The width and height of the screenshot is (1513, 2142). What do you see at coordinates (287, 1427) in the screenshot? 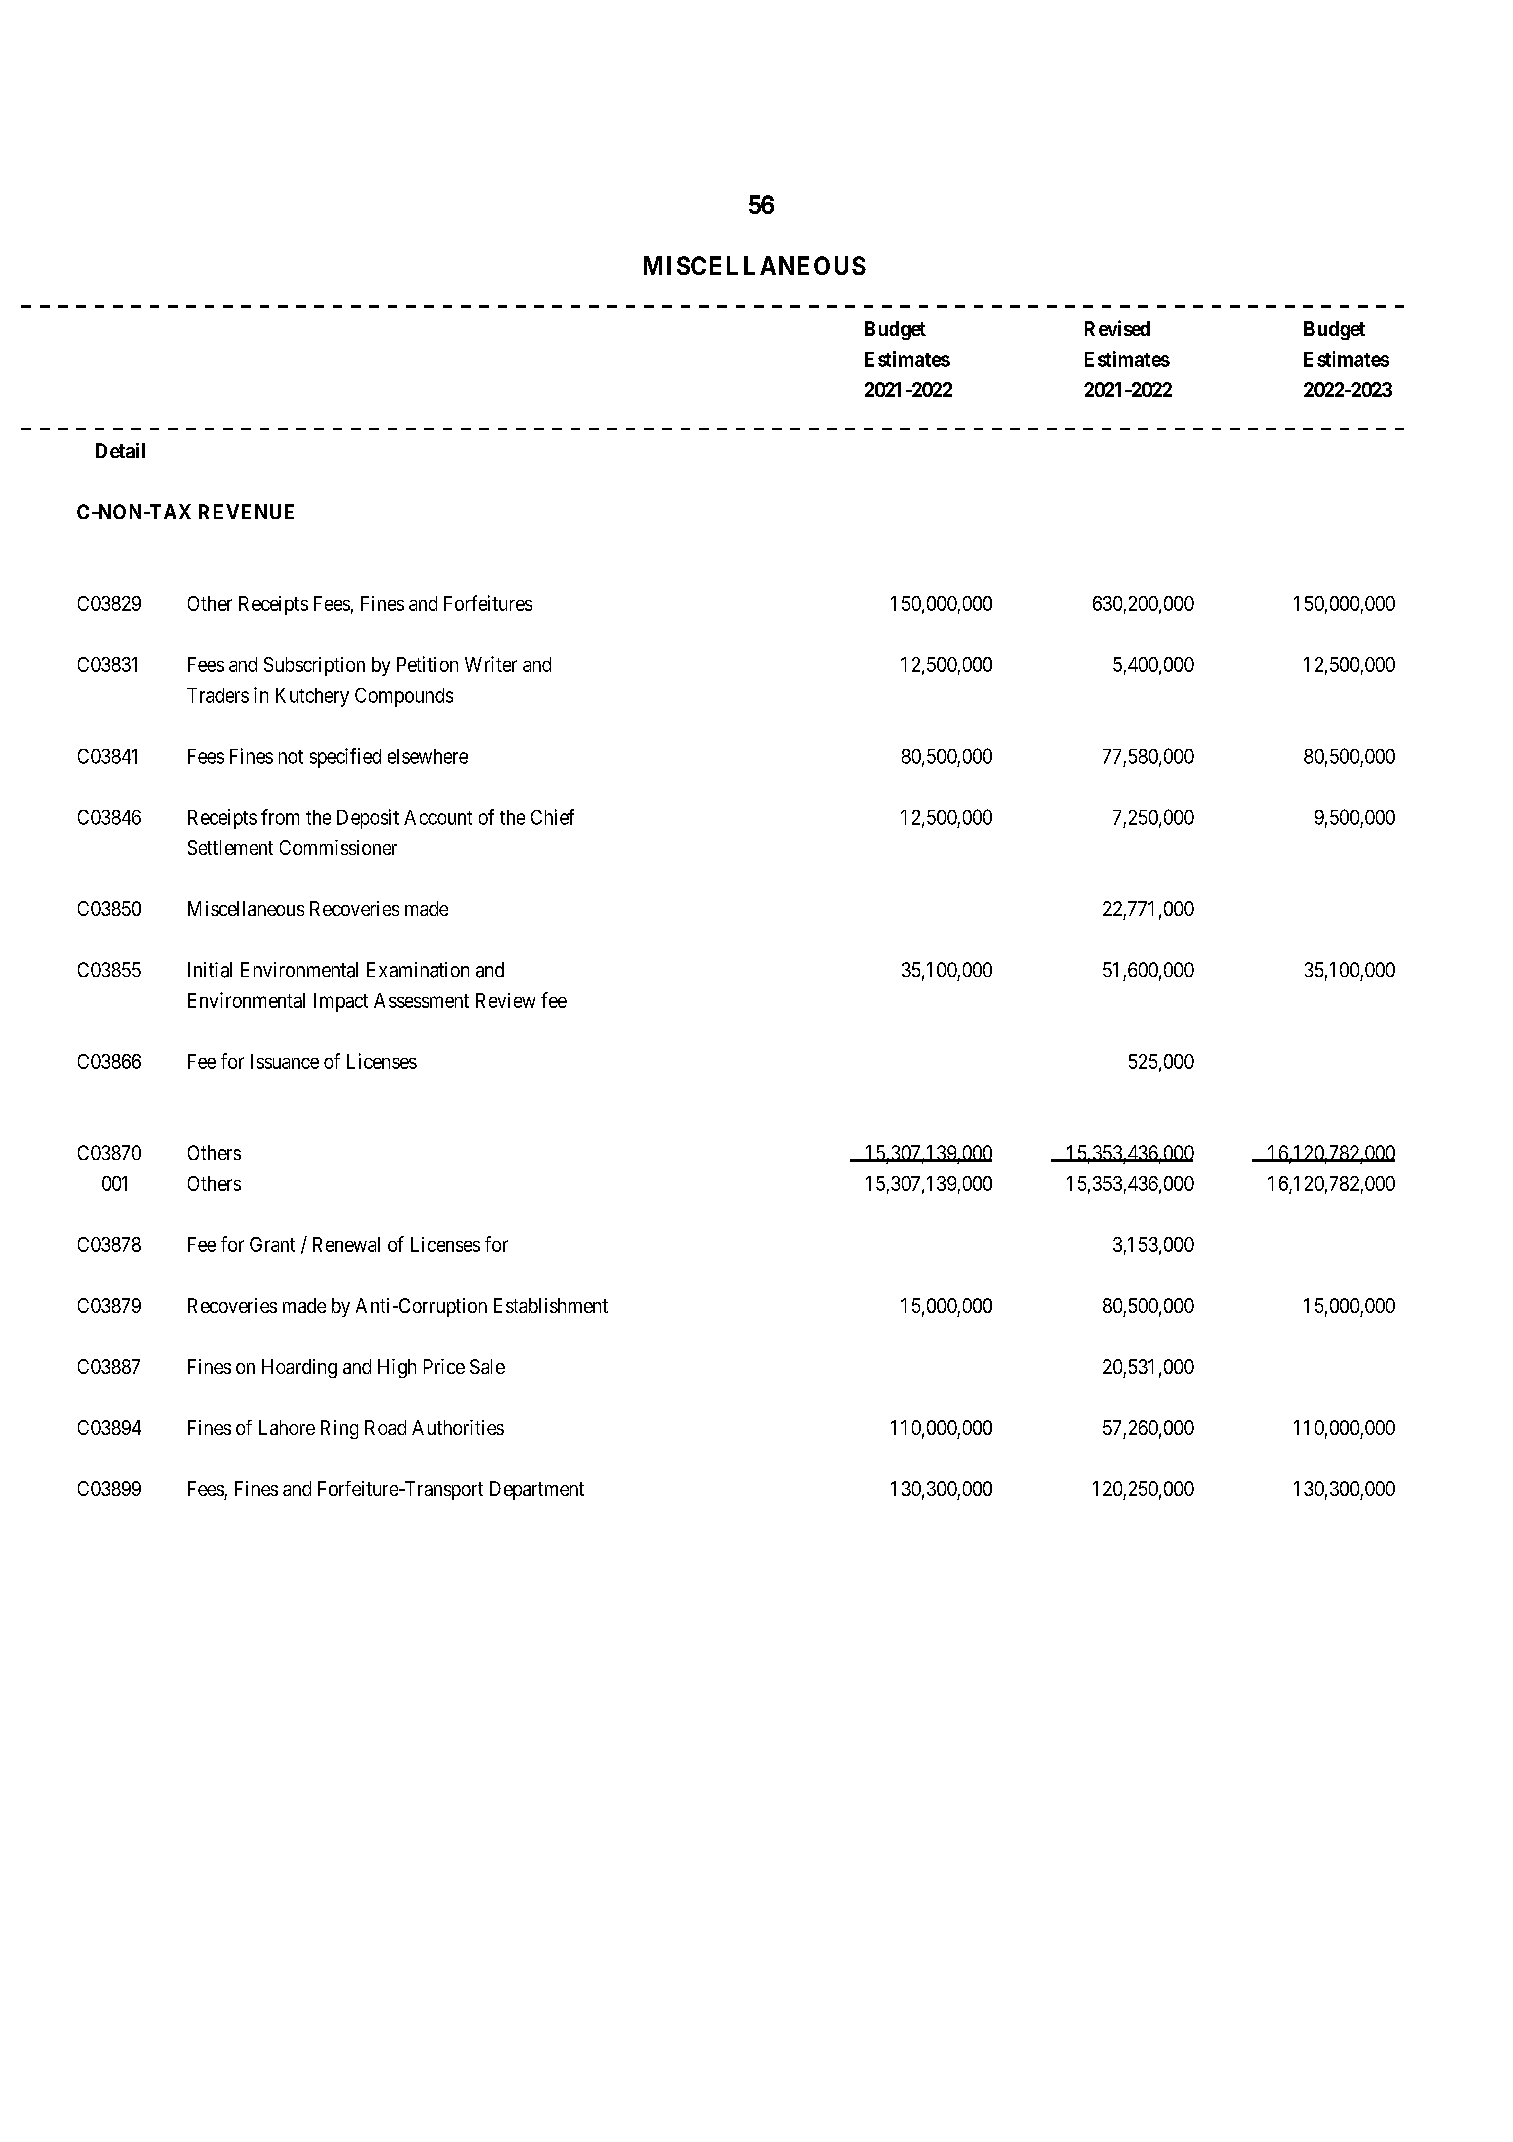
I see `Lahore` at bounding box center [287, 1427].
